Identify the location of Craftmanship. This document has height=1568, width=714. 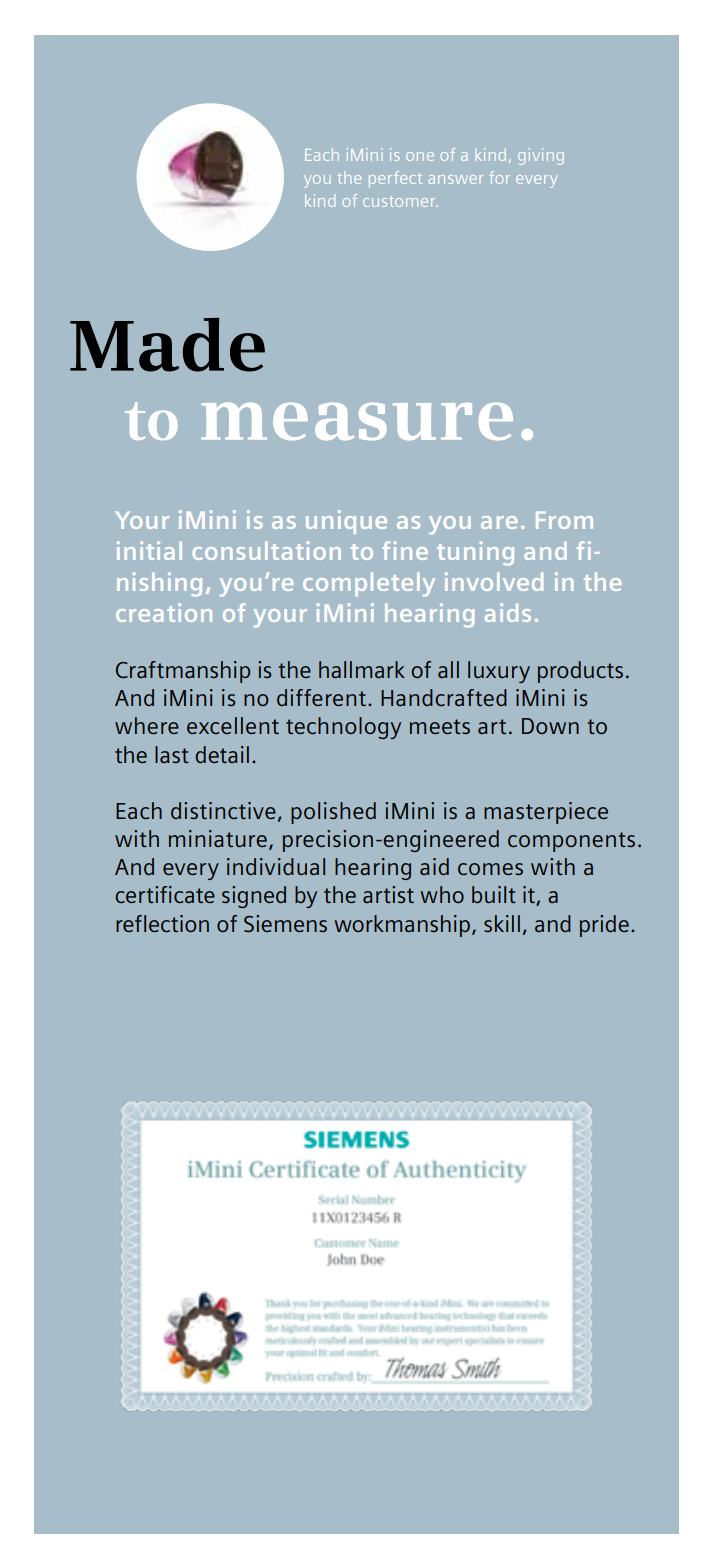
(183, 672).
